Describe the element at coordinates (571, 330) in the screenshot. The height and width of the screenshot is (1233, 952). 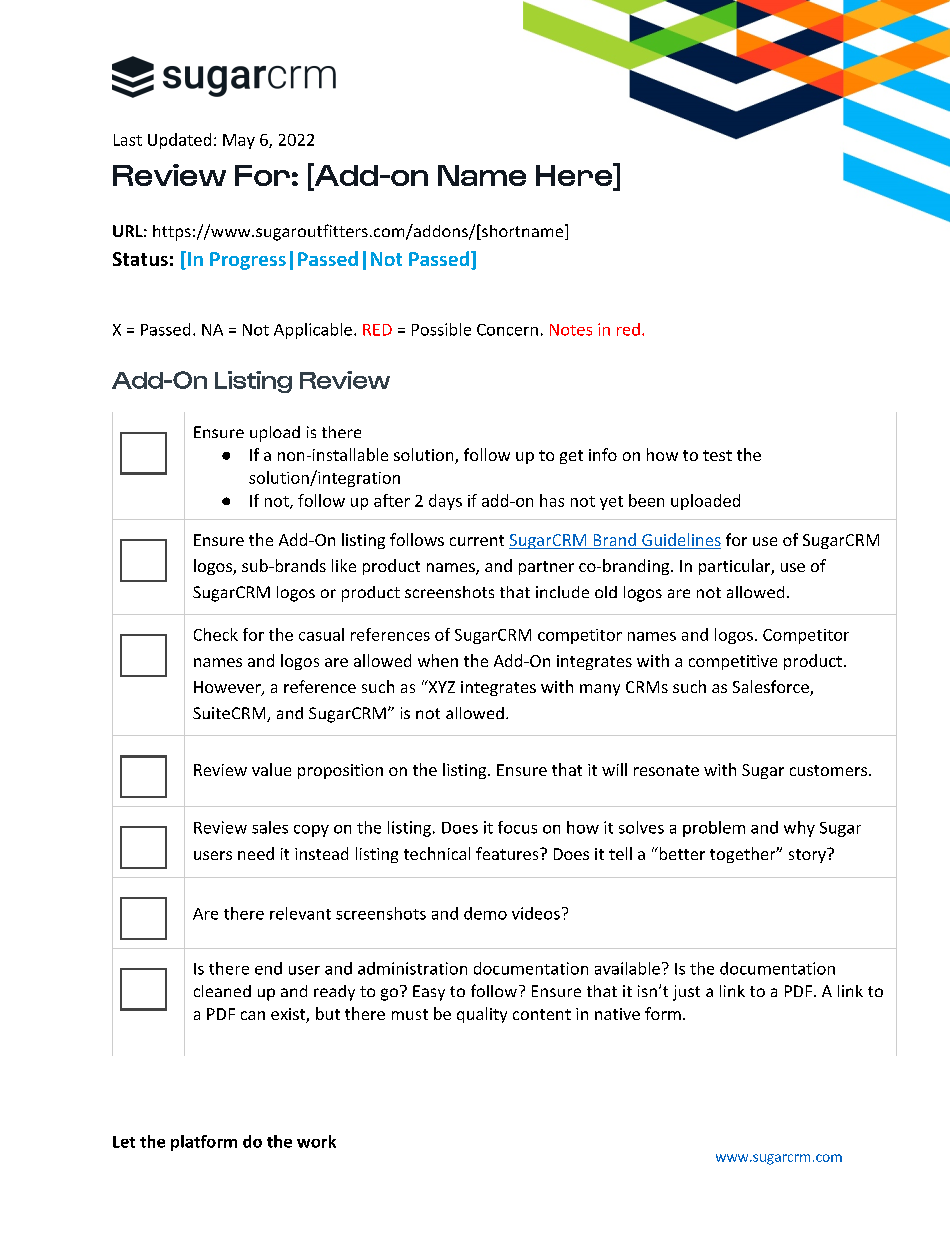
I see `Notes` at that location.
